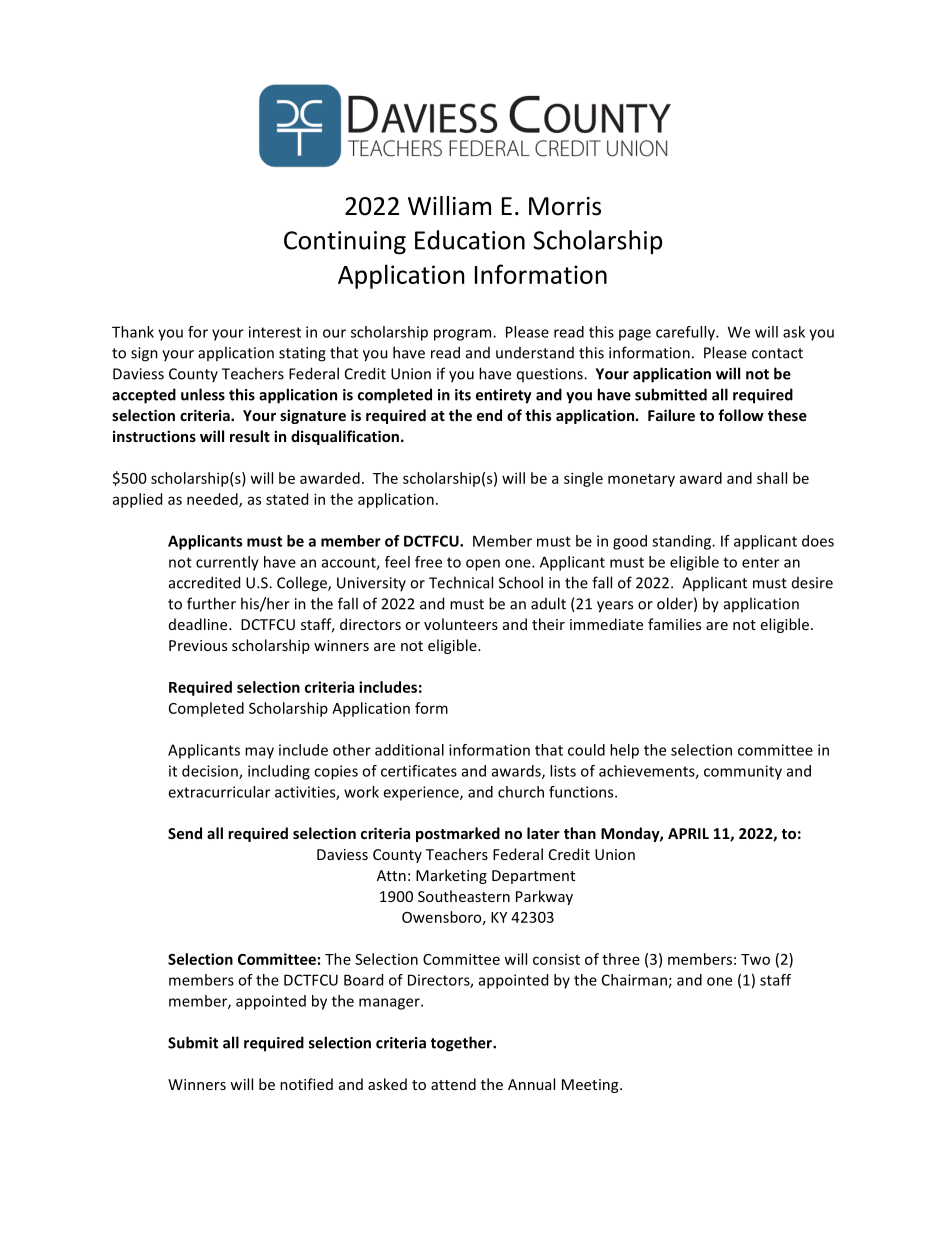 This screenshot has height=1233, width=952. Describe the element at coordinates (470, 240) in the screenshot. I see `Education` at that location.
